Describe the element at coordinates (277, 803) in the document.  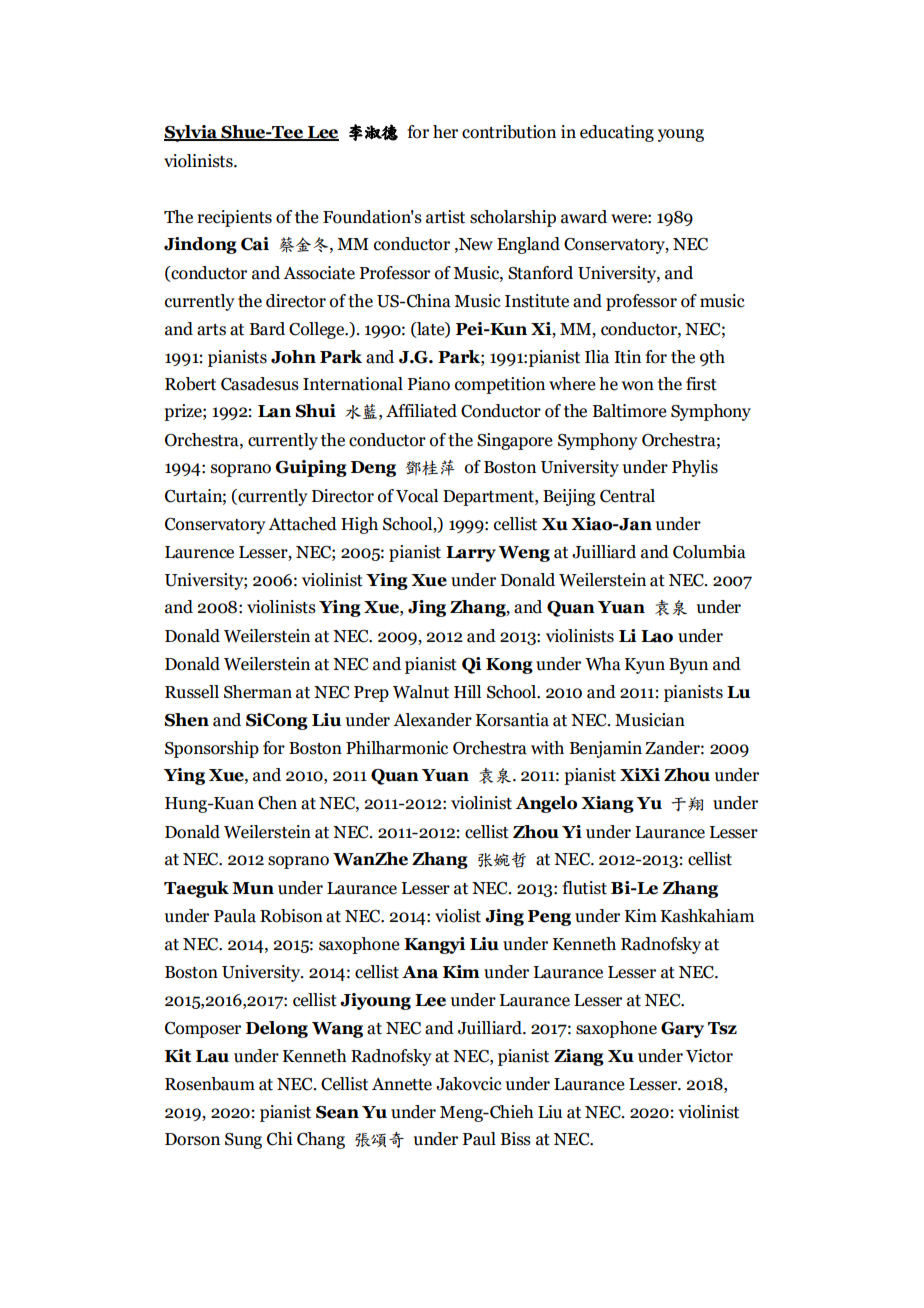
I see `Chen` at that location.
